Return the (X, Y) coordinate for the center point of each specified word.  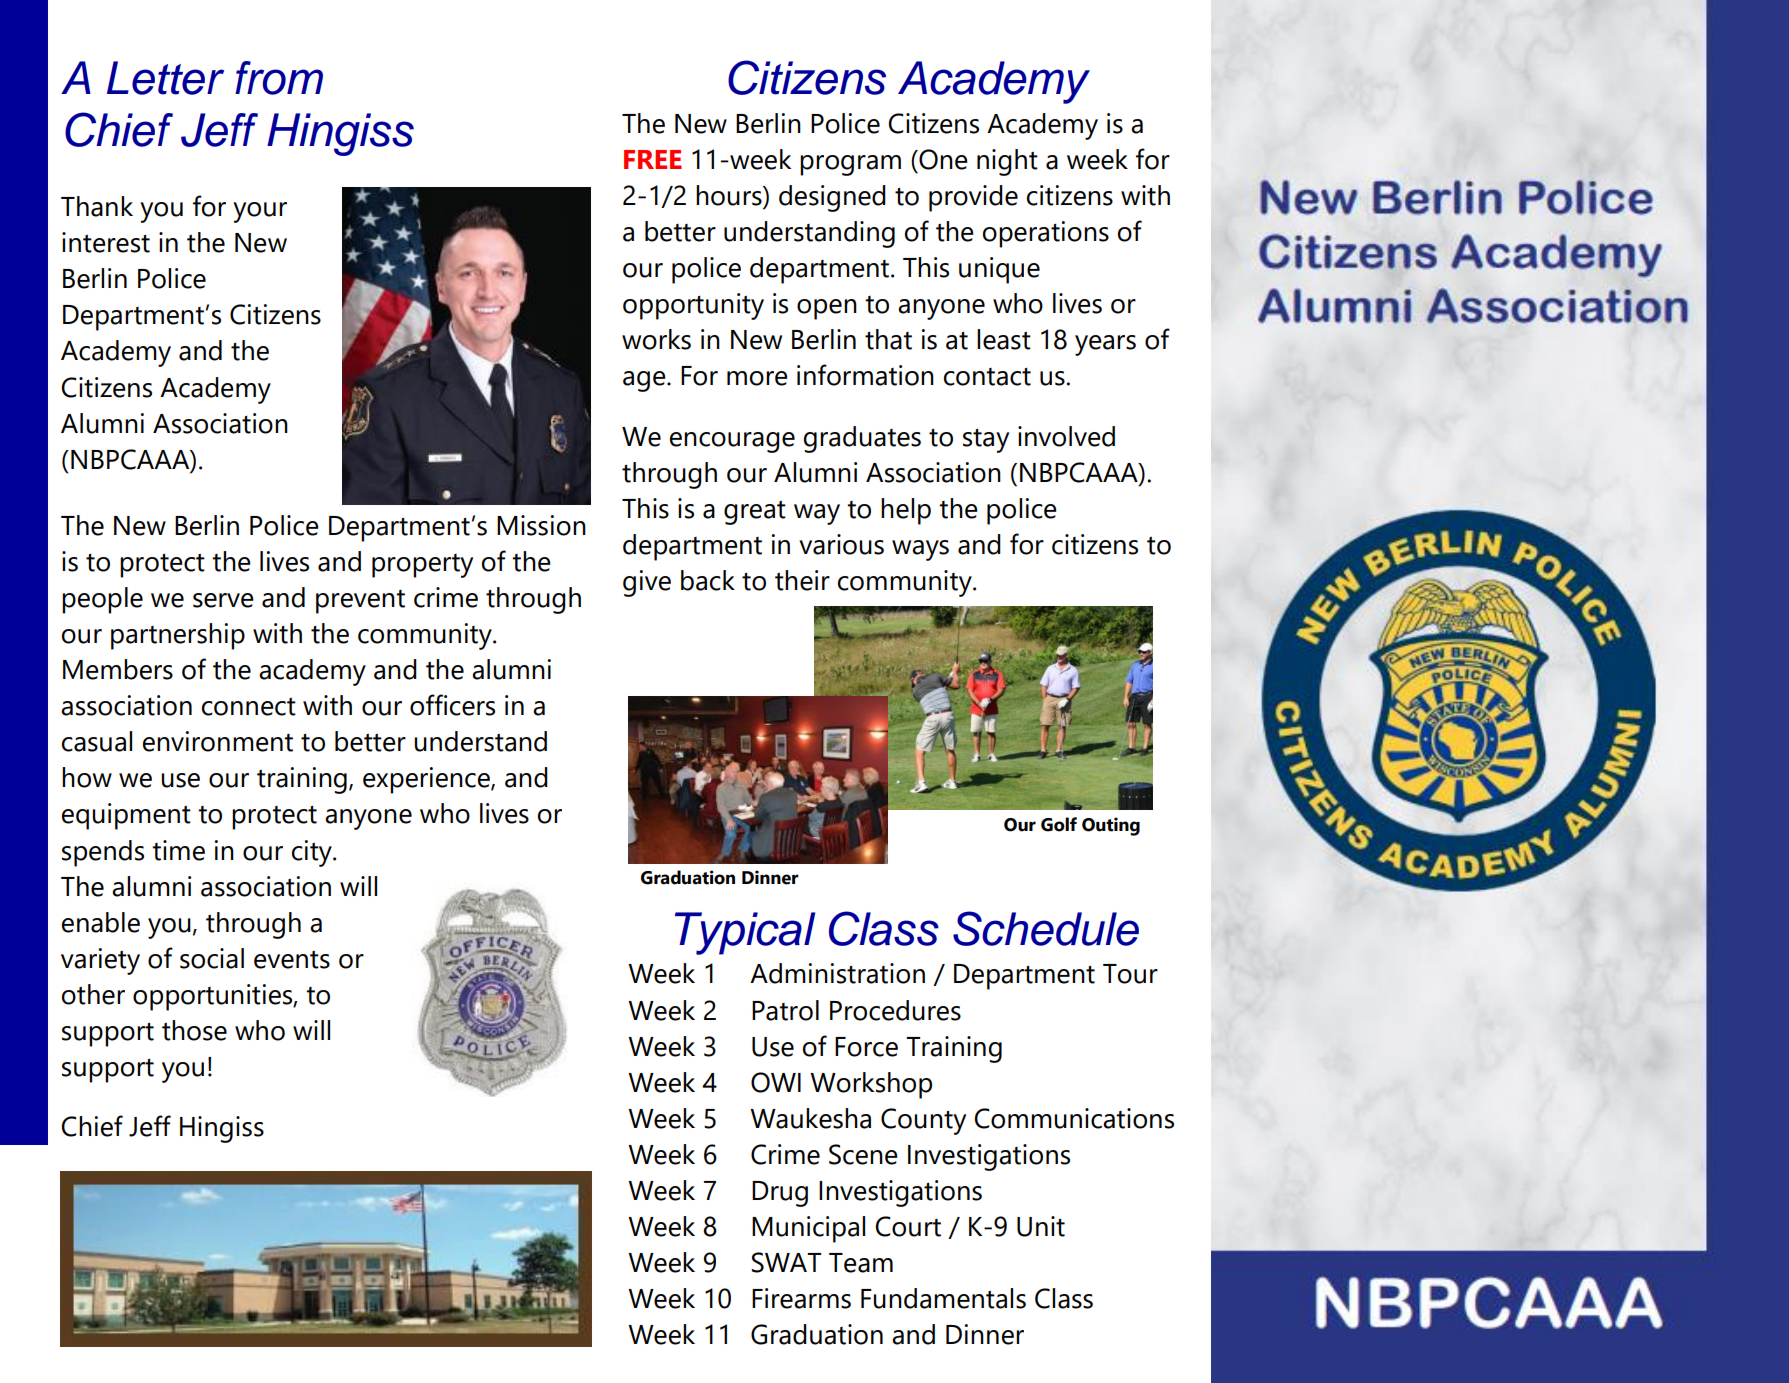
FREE (653, 159)
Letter (165, 78)
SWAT (786, 1262)
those (194, 1030)
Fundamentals (943, 1298)
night (1007, 162)
